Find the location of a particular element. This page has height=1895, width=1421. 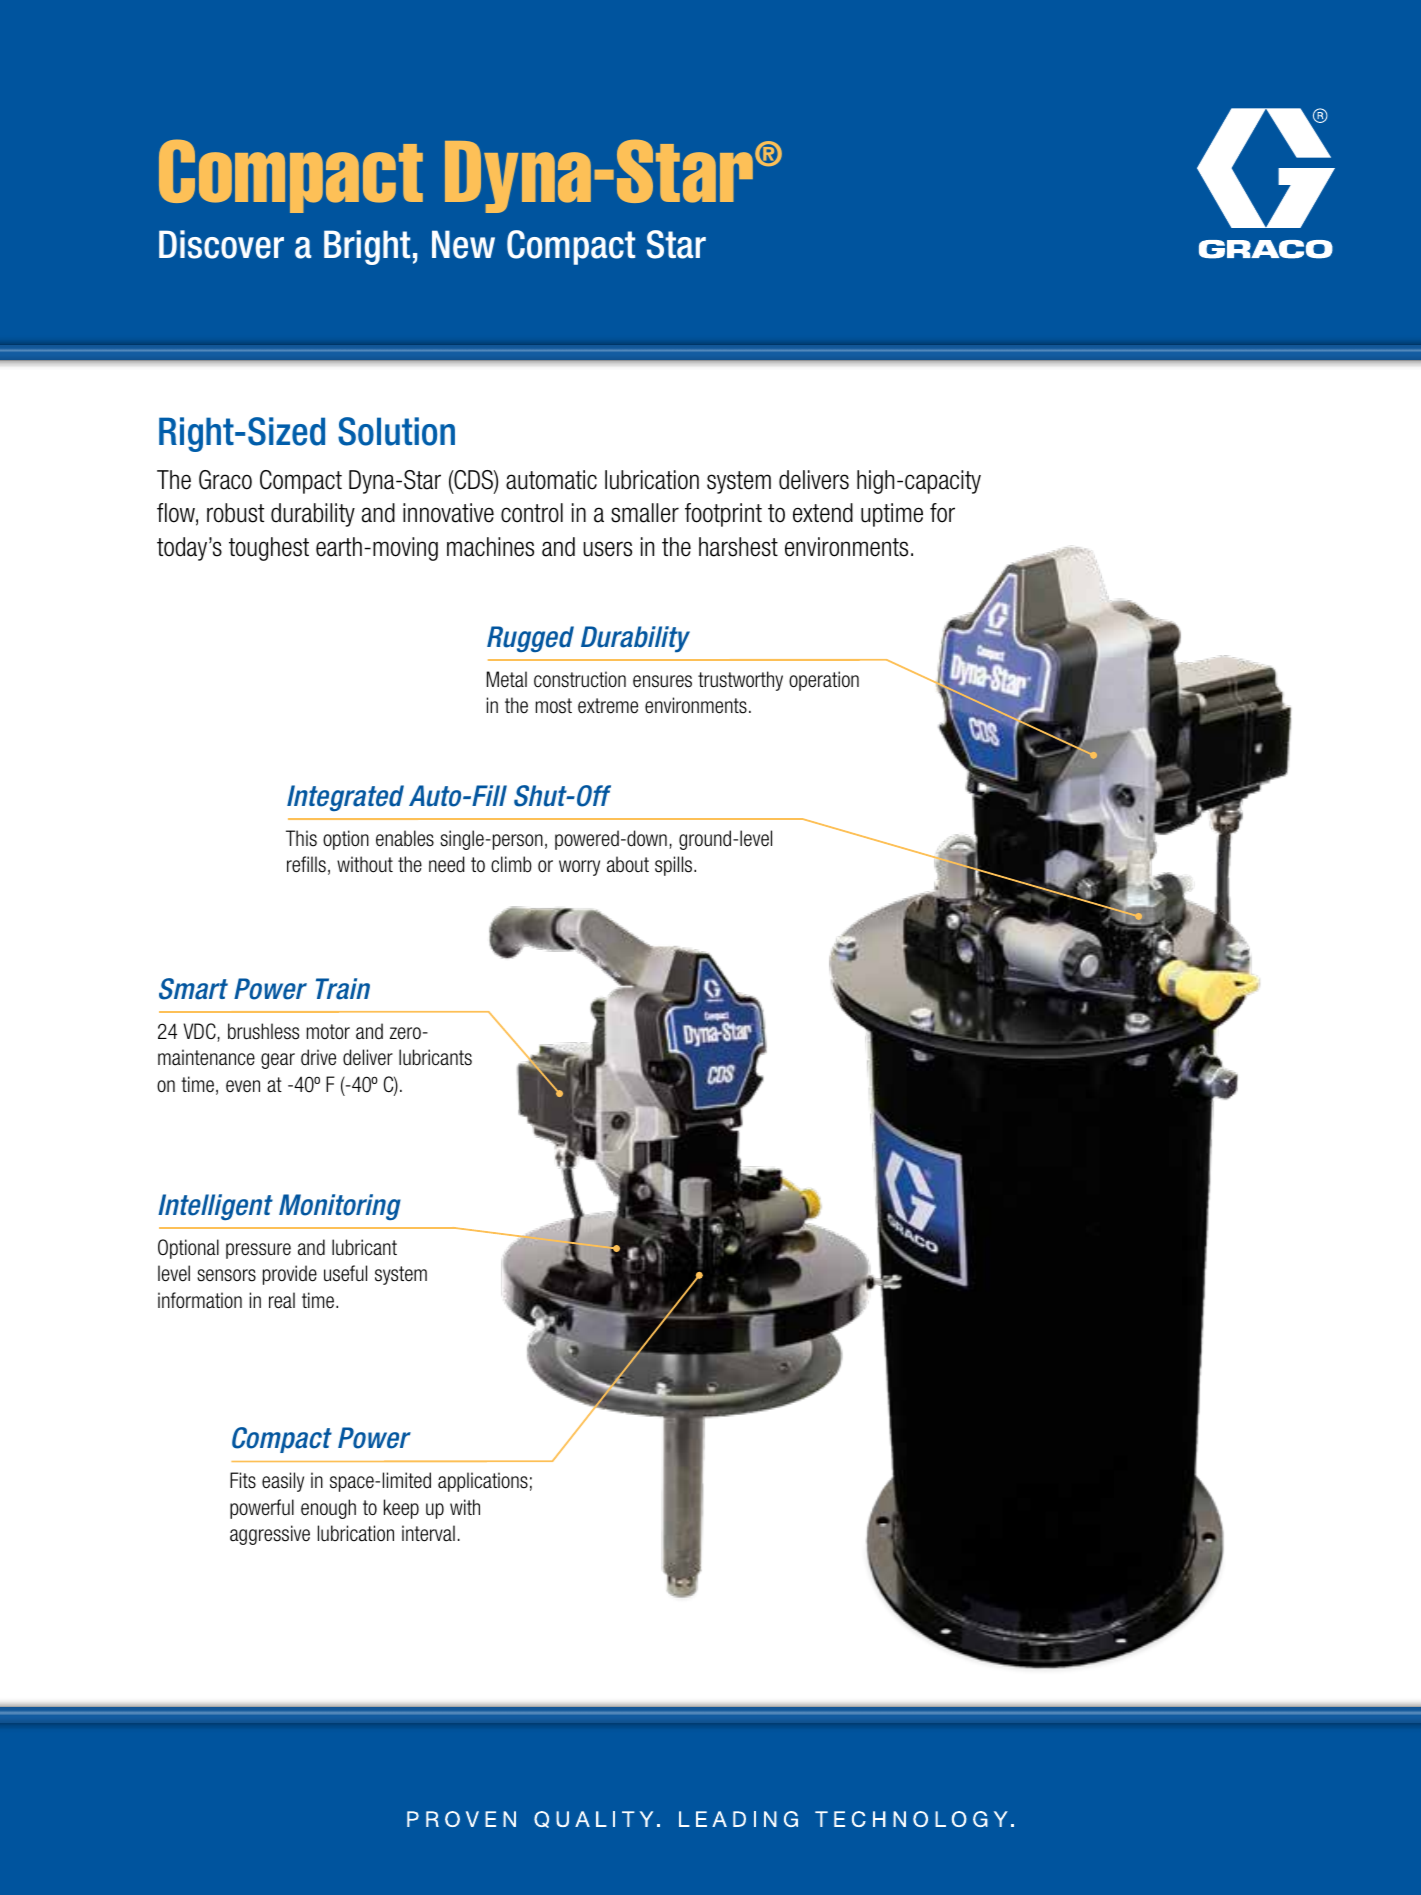

even is located at coordinates (243, 1086).
